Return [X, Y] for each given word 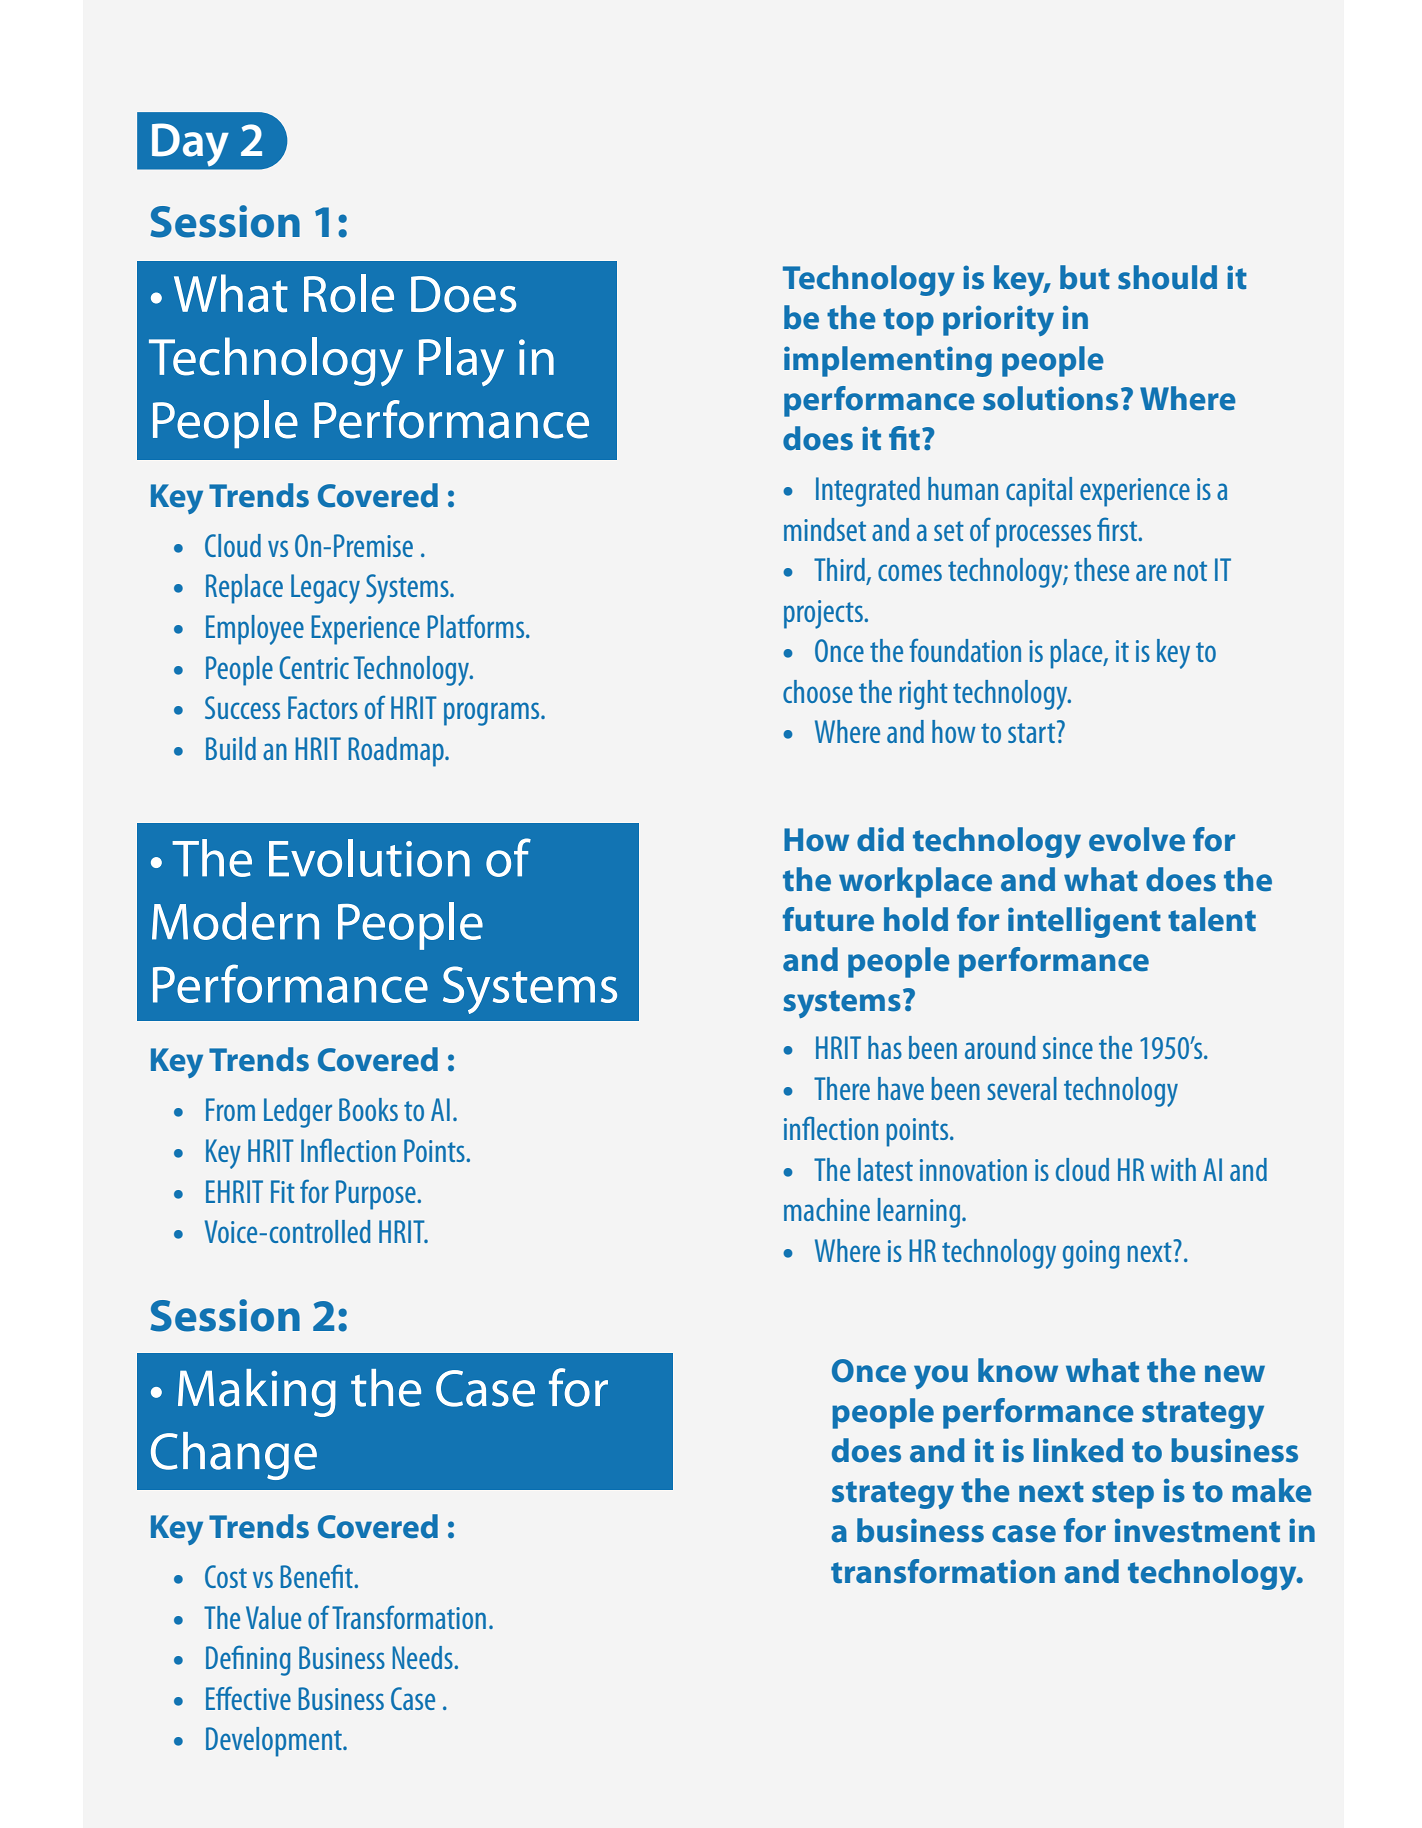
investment [1197, 1530]
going [1091, 1254]
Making [257, 1393]
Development [275, 1742]
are [1151, 572]
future [828, 919]
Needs [423, 1657]
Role [349, 293]
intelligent [1084, 922]
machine [827, 1209]
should [1167, 277]
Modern [235, 921]
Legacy [325, 589]
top [908, 322]
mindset [825, 529]
